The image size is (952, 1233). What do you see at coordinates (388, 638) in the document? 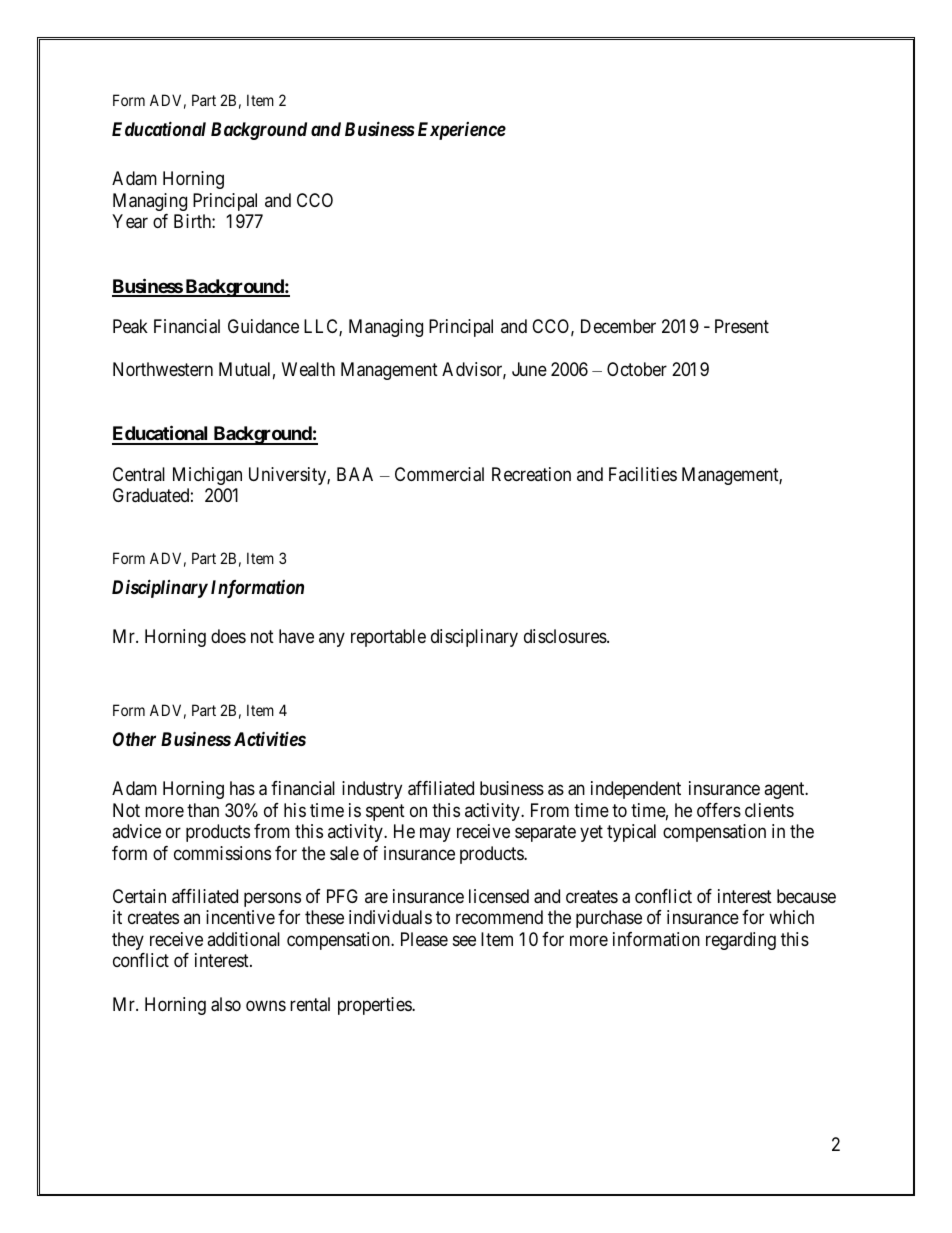
I see `reportable` at bounding box center [388, 638].
